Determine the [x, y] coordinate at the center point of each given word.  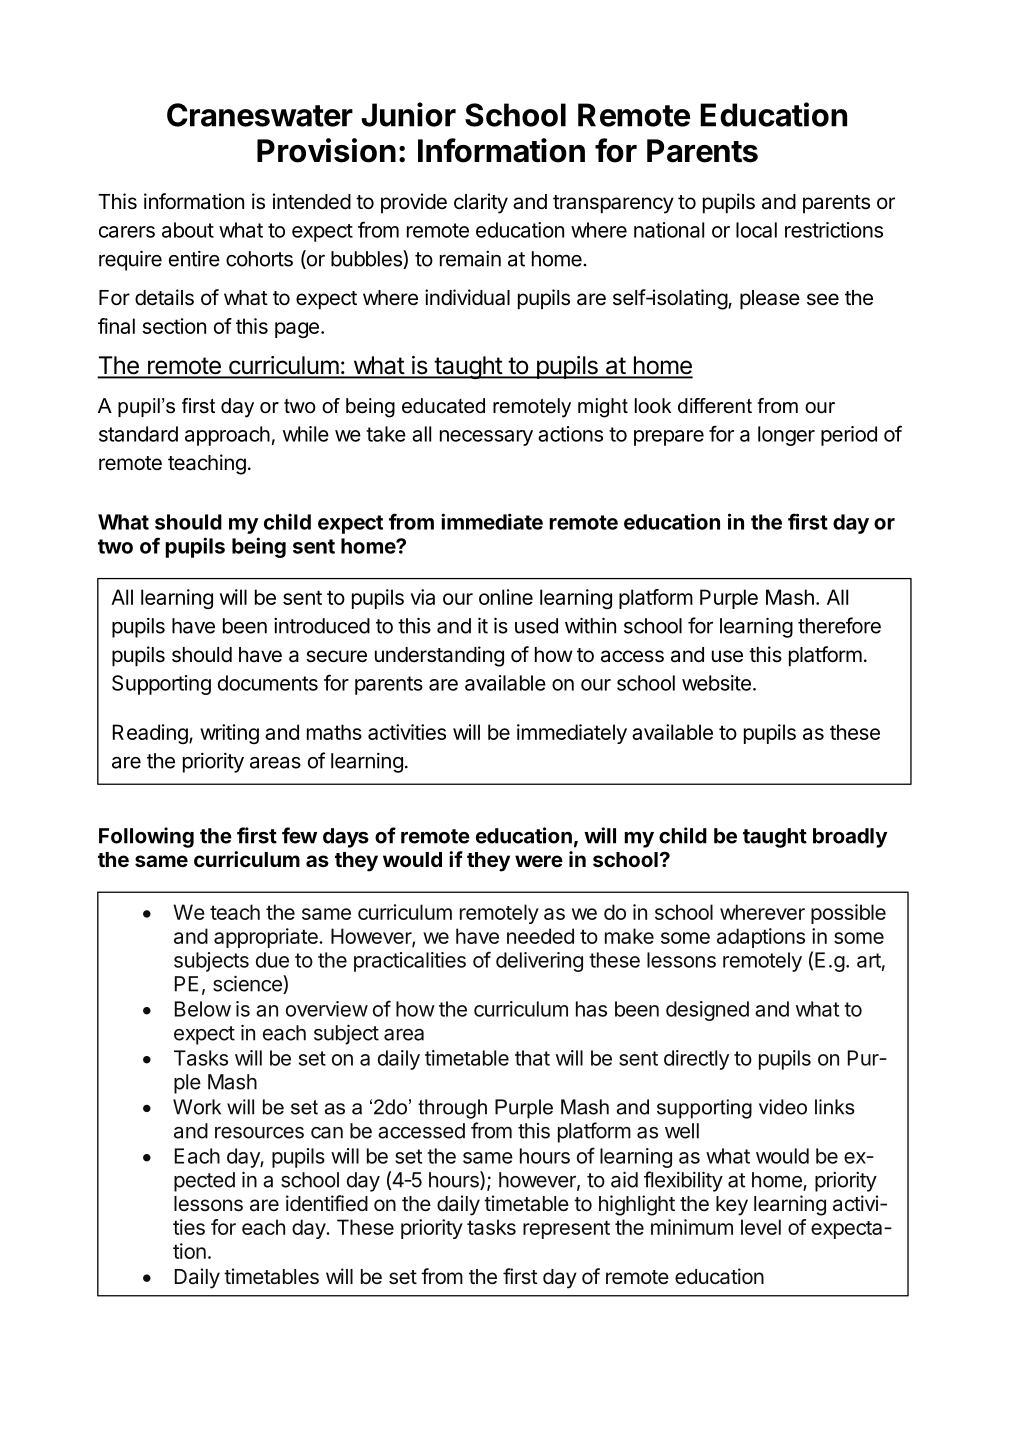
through [452, 1109]
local [756, 230]
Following [146, 837]
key [732, 1206]
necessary [486, 438]
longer [786, 436]
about [188, 230]
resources [259, 1133]
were [539, 861]
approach [227, 436]
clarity [481, 203]
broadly [850, 838]
